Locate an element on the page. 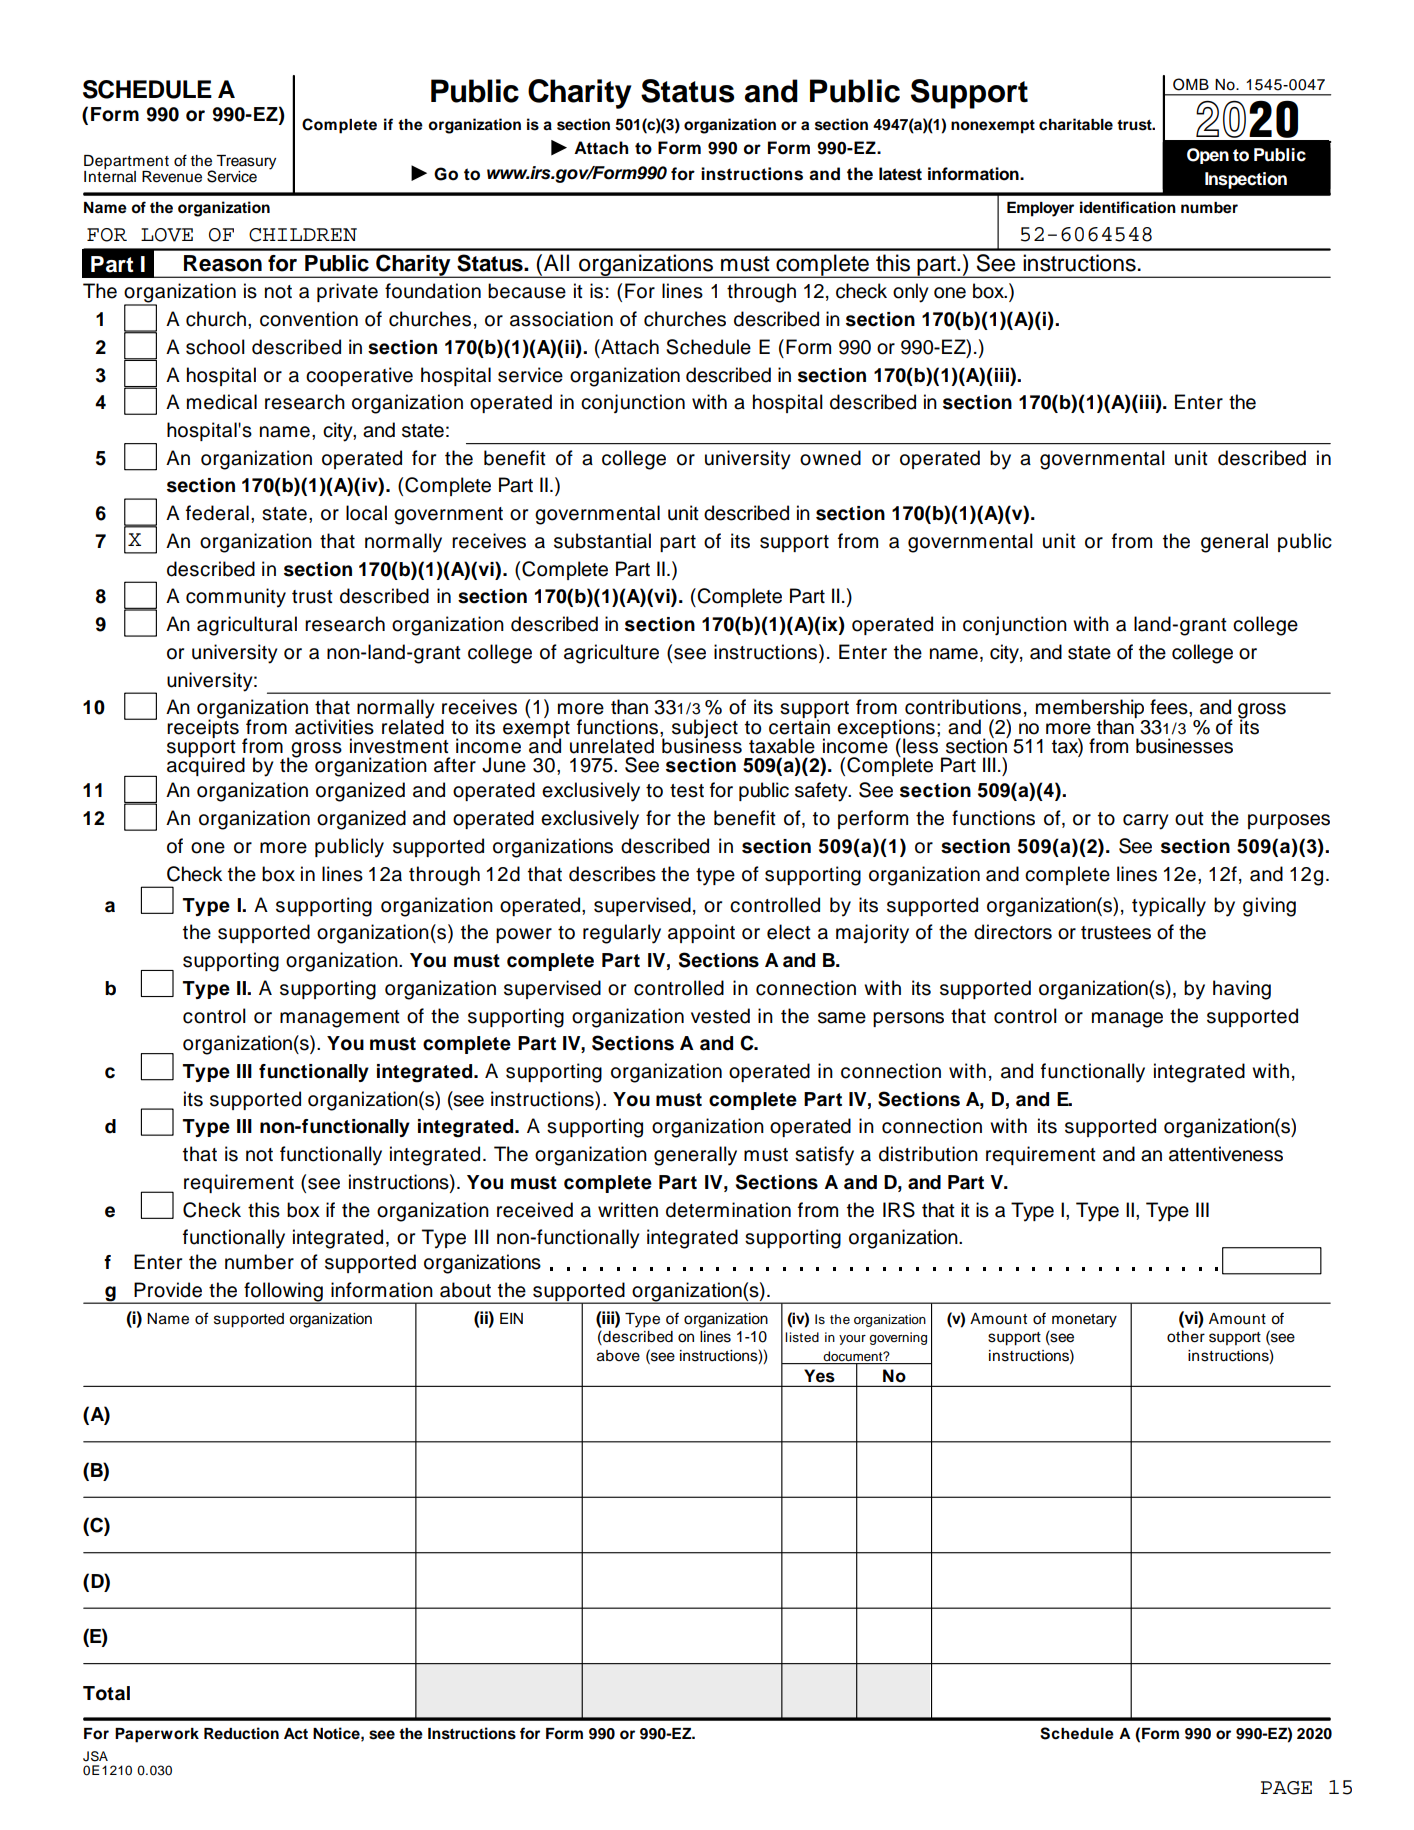 The width and height of the image is (1414, 1830). acquired is located at coordinates (206, 766).
